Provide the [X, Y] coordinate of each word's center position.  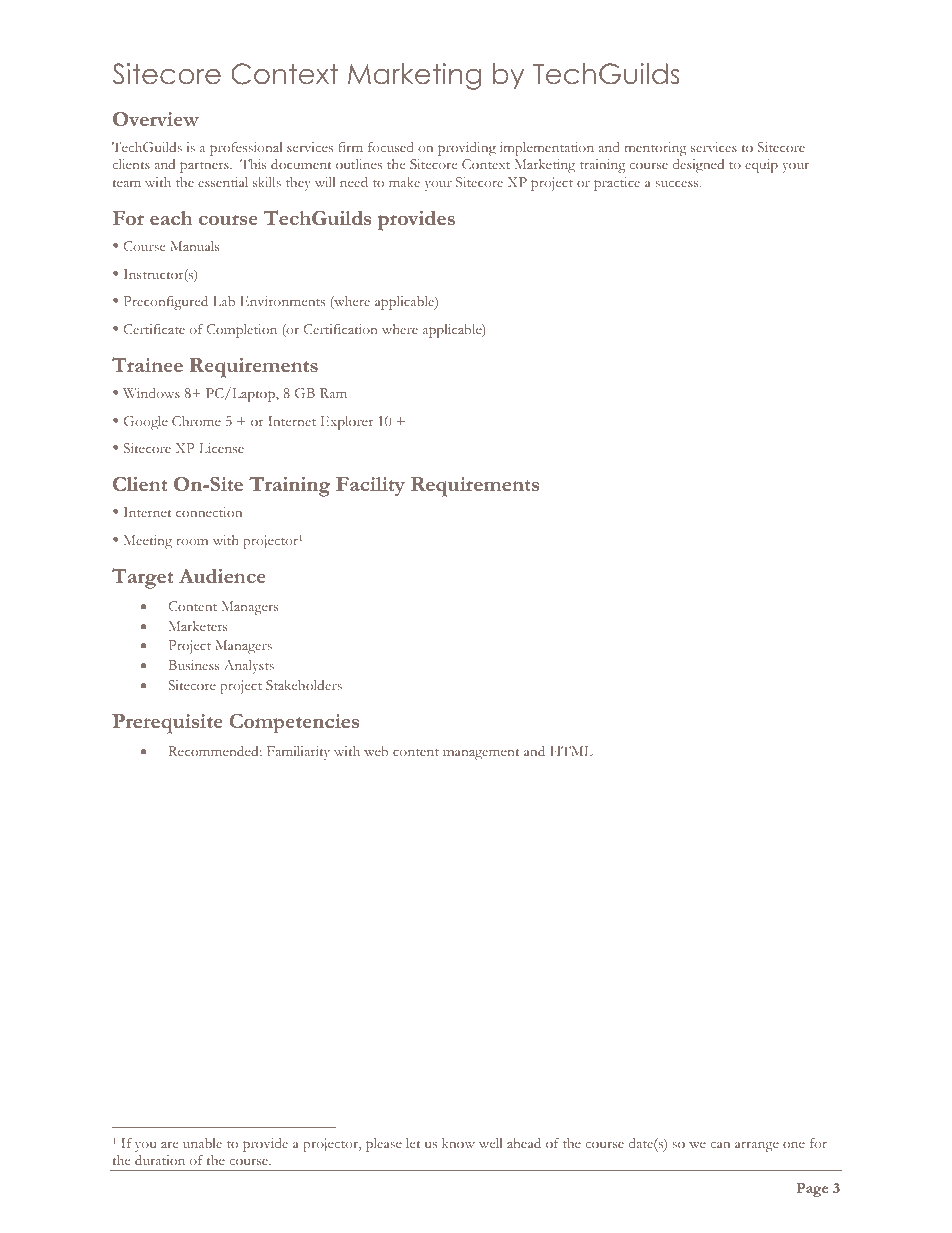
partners [205, 167]
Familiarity [298, 753]
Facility [370, 486]
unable [202, 1143]
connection [209, 512]
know [458, 1143]
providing [467, 149]
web [376, 751]
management [481, 754]
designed [698, 166]
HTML [572, 751]
